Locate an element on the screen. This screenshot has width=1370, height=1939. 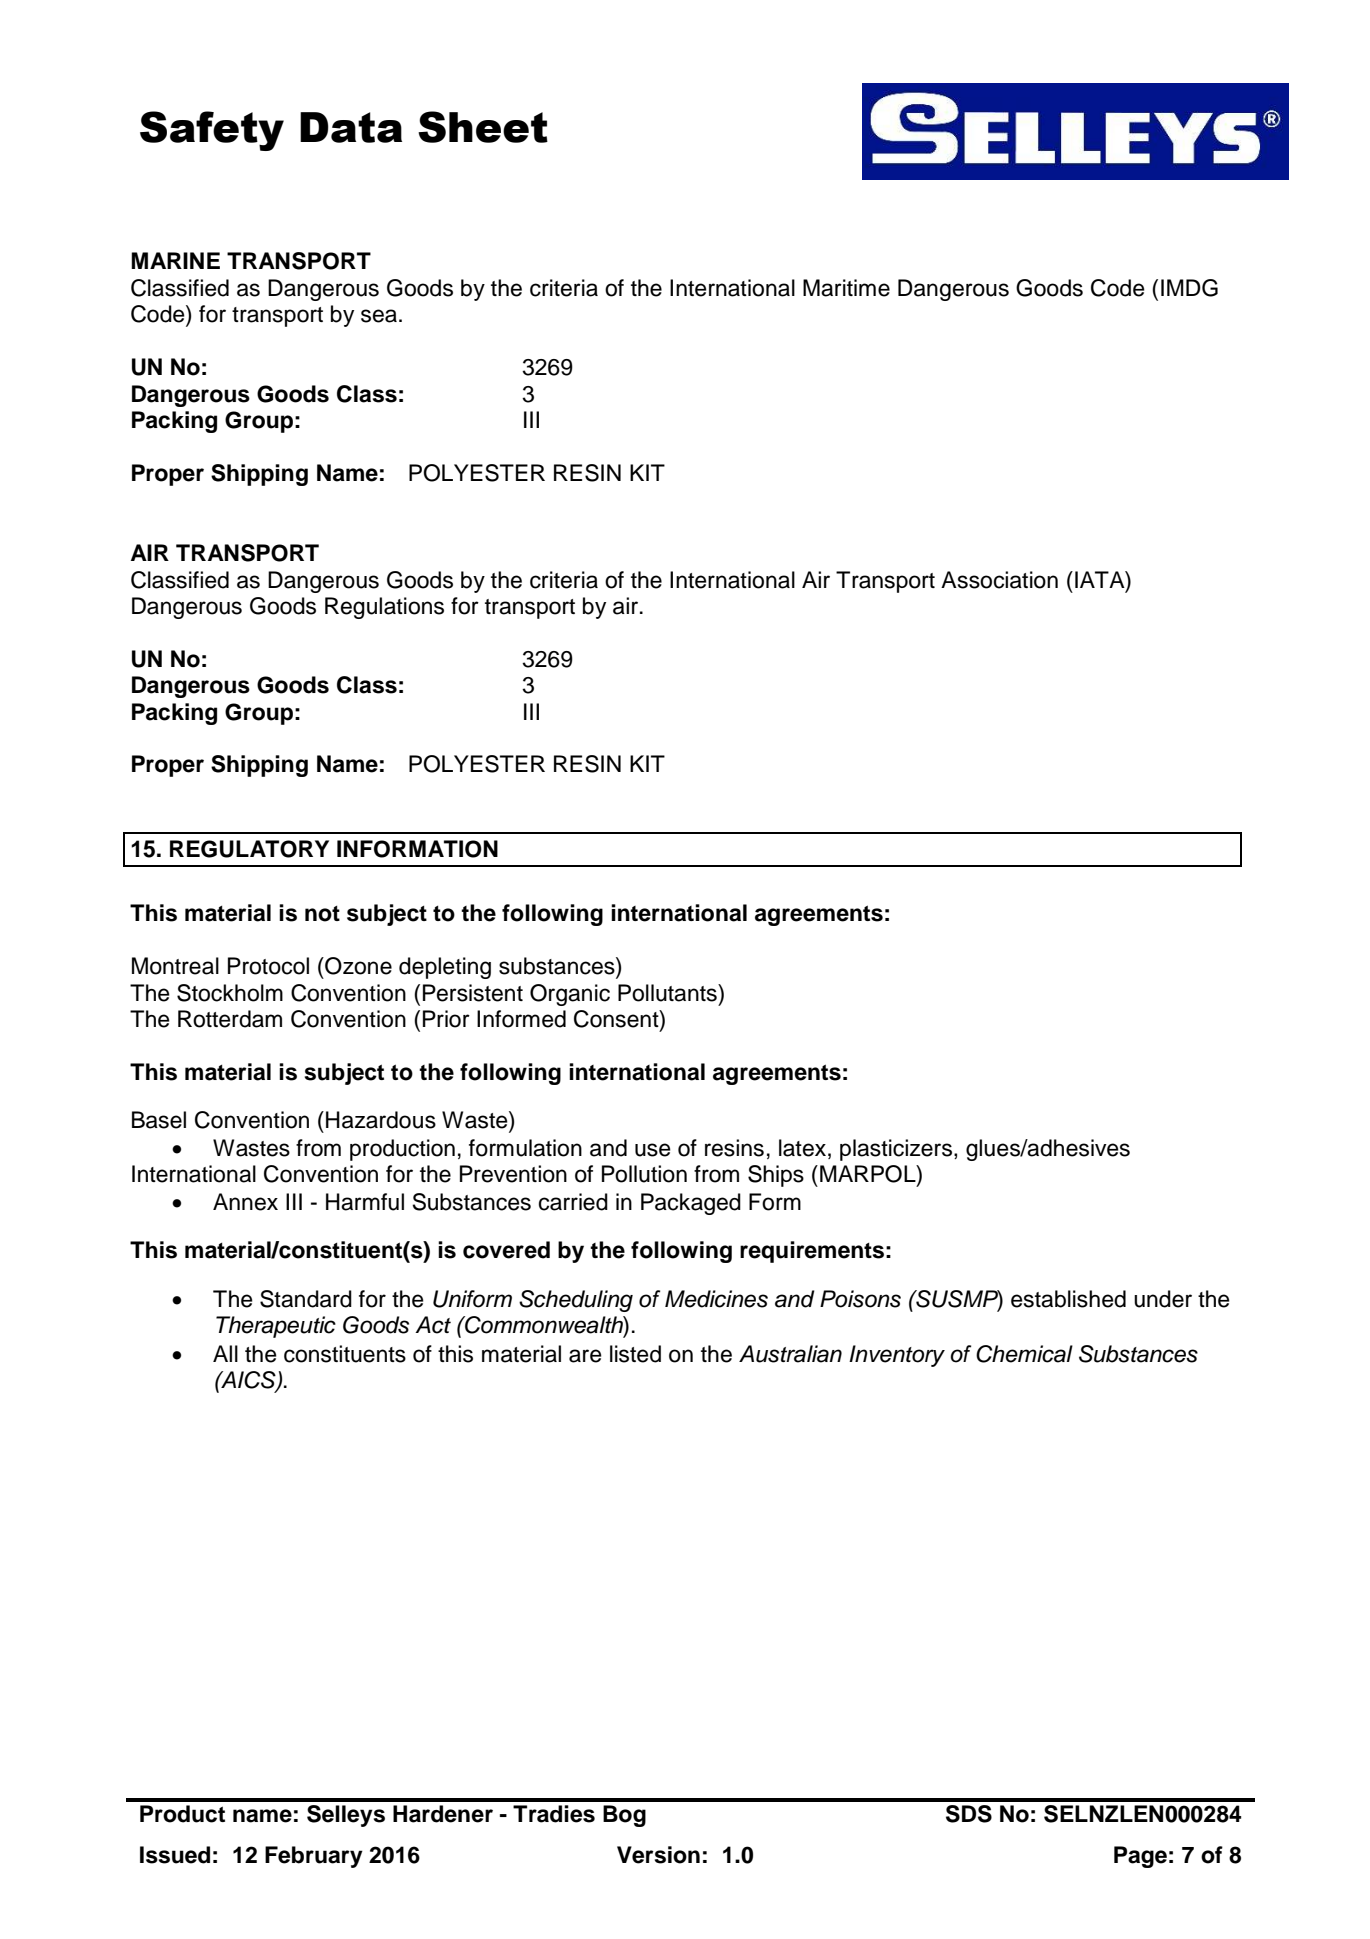
Association is located at coordinates (999, 580).
